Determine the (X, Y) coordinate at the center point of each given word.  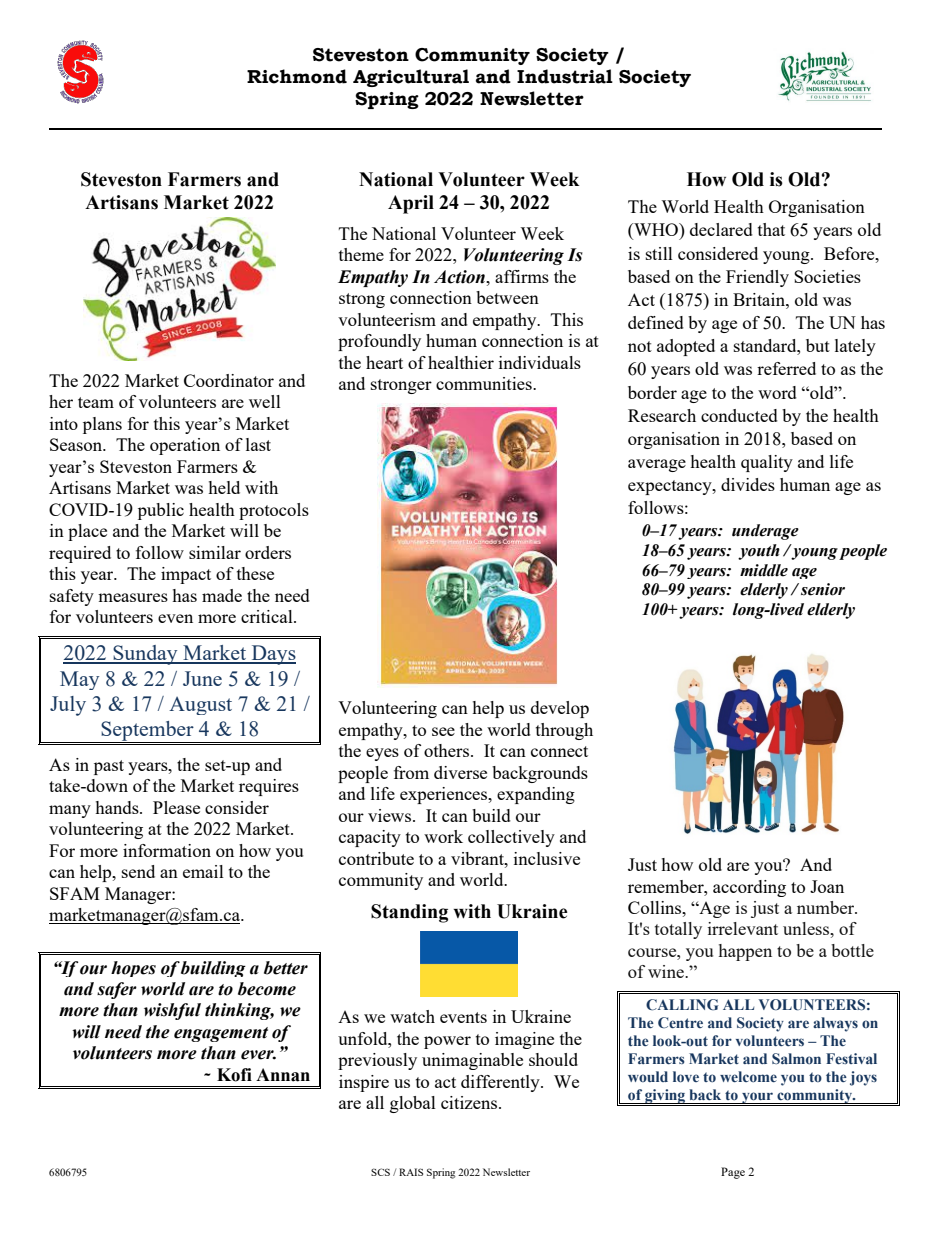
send (138, 871)
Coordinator (229, 380)
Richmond (297, 76)
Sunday (145, 655)
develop (560, 709)
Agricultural (411, 78)
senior (823, 589)
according (749, 888)
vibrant (478, 858)
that (771, 229)
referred (786, 368)
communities (485, 383)
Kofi (234, 1075)
